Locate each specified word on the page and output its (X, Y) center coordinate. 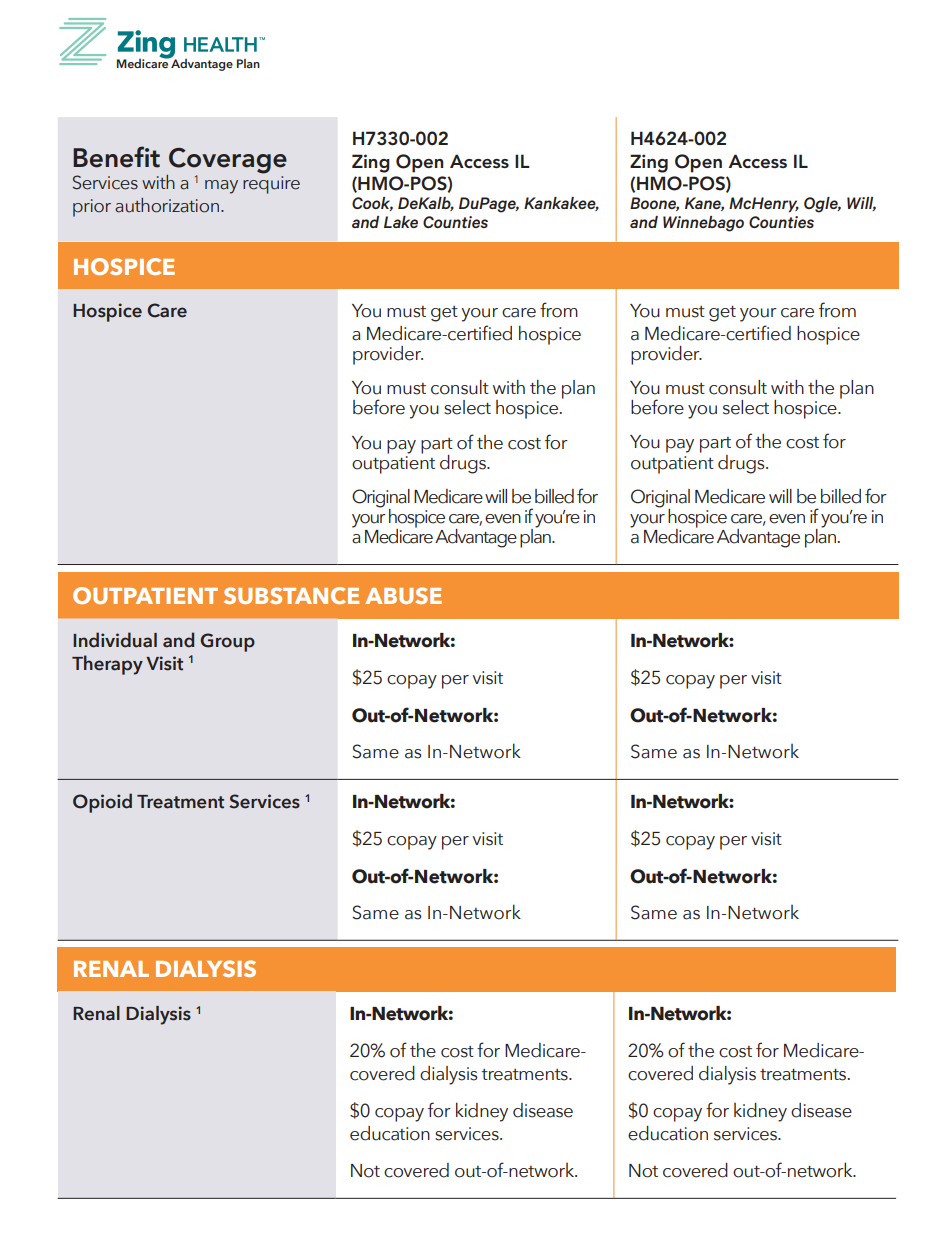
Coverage (227, 162)
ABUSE (403, 595)
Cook (372, 204)
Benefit (116, 157)
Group (227, 642)
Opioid (102, 803)
